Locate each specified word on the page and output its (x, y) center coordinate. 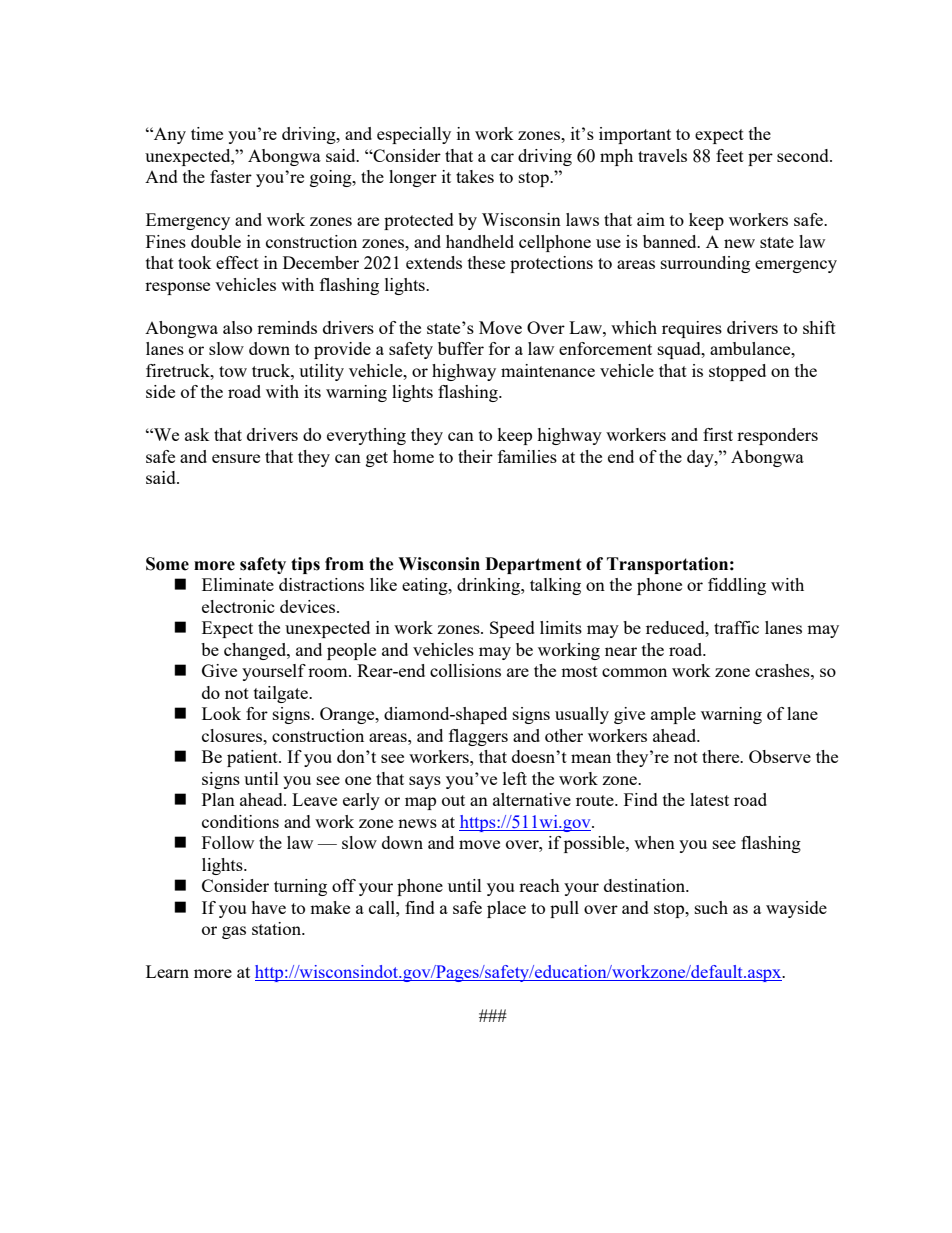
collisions (465, 670)
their (475, 456)
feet (730, 155)
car (502, 157)
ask (197, 434)
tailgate (282, 694)
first (718, 434)
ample (673, 715)
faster (231, 176)
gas (234, 932)
